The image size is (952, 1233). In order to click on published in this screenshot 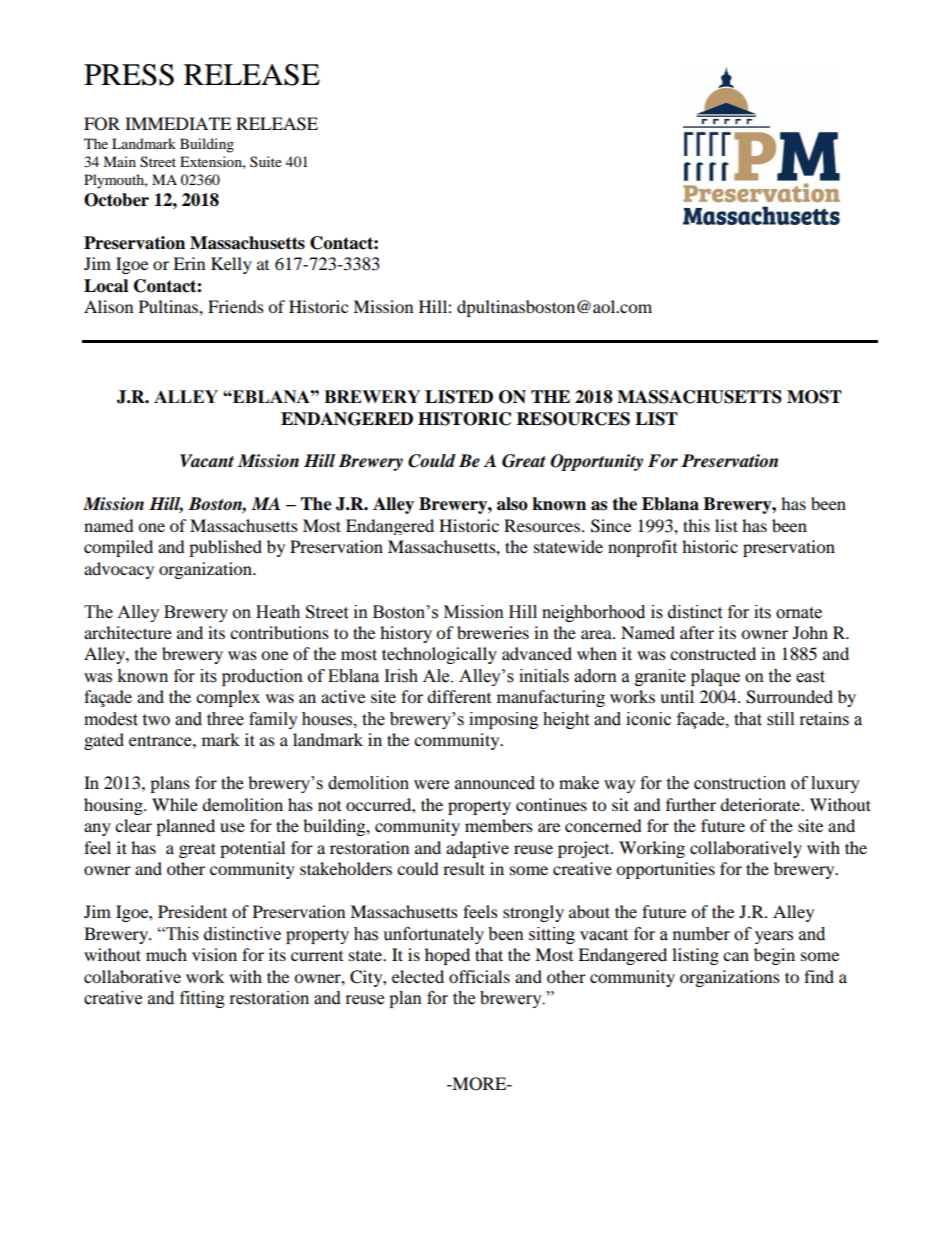, I will do `click(225, 548)`.
